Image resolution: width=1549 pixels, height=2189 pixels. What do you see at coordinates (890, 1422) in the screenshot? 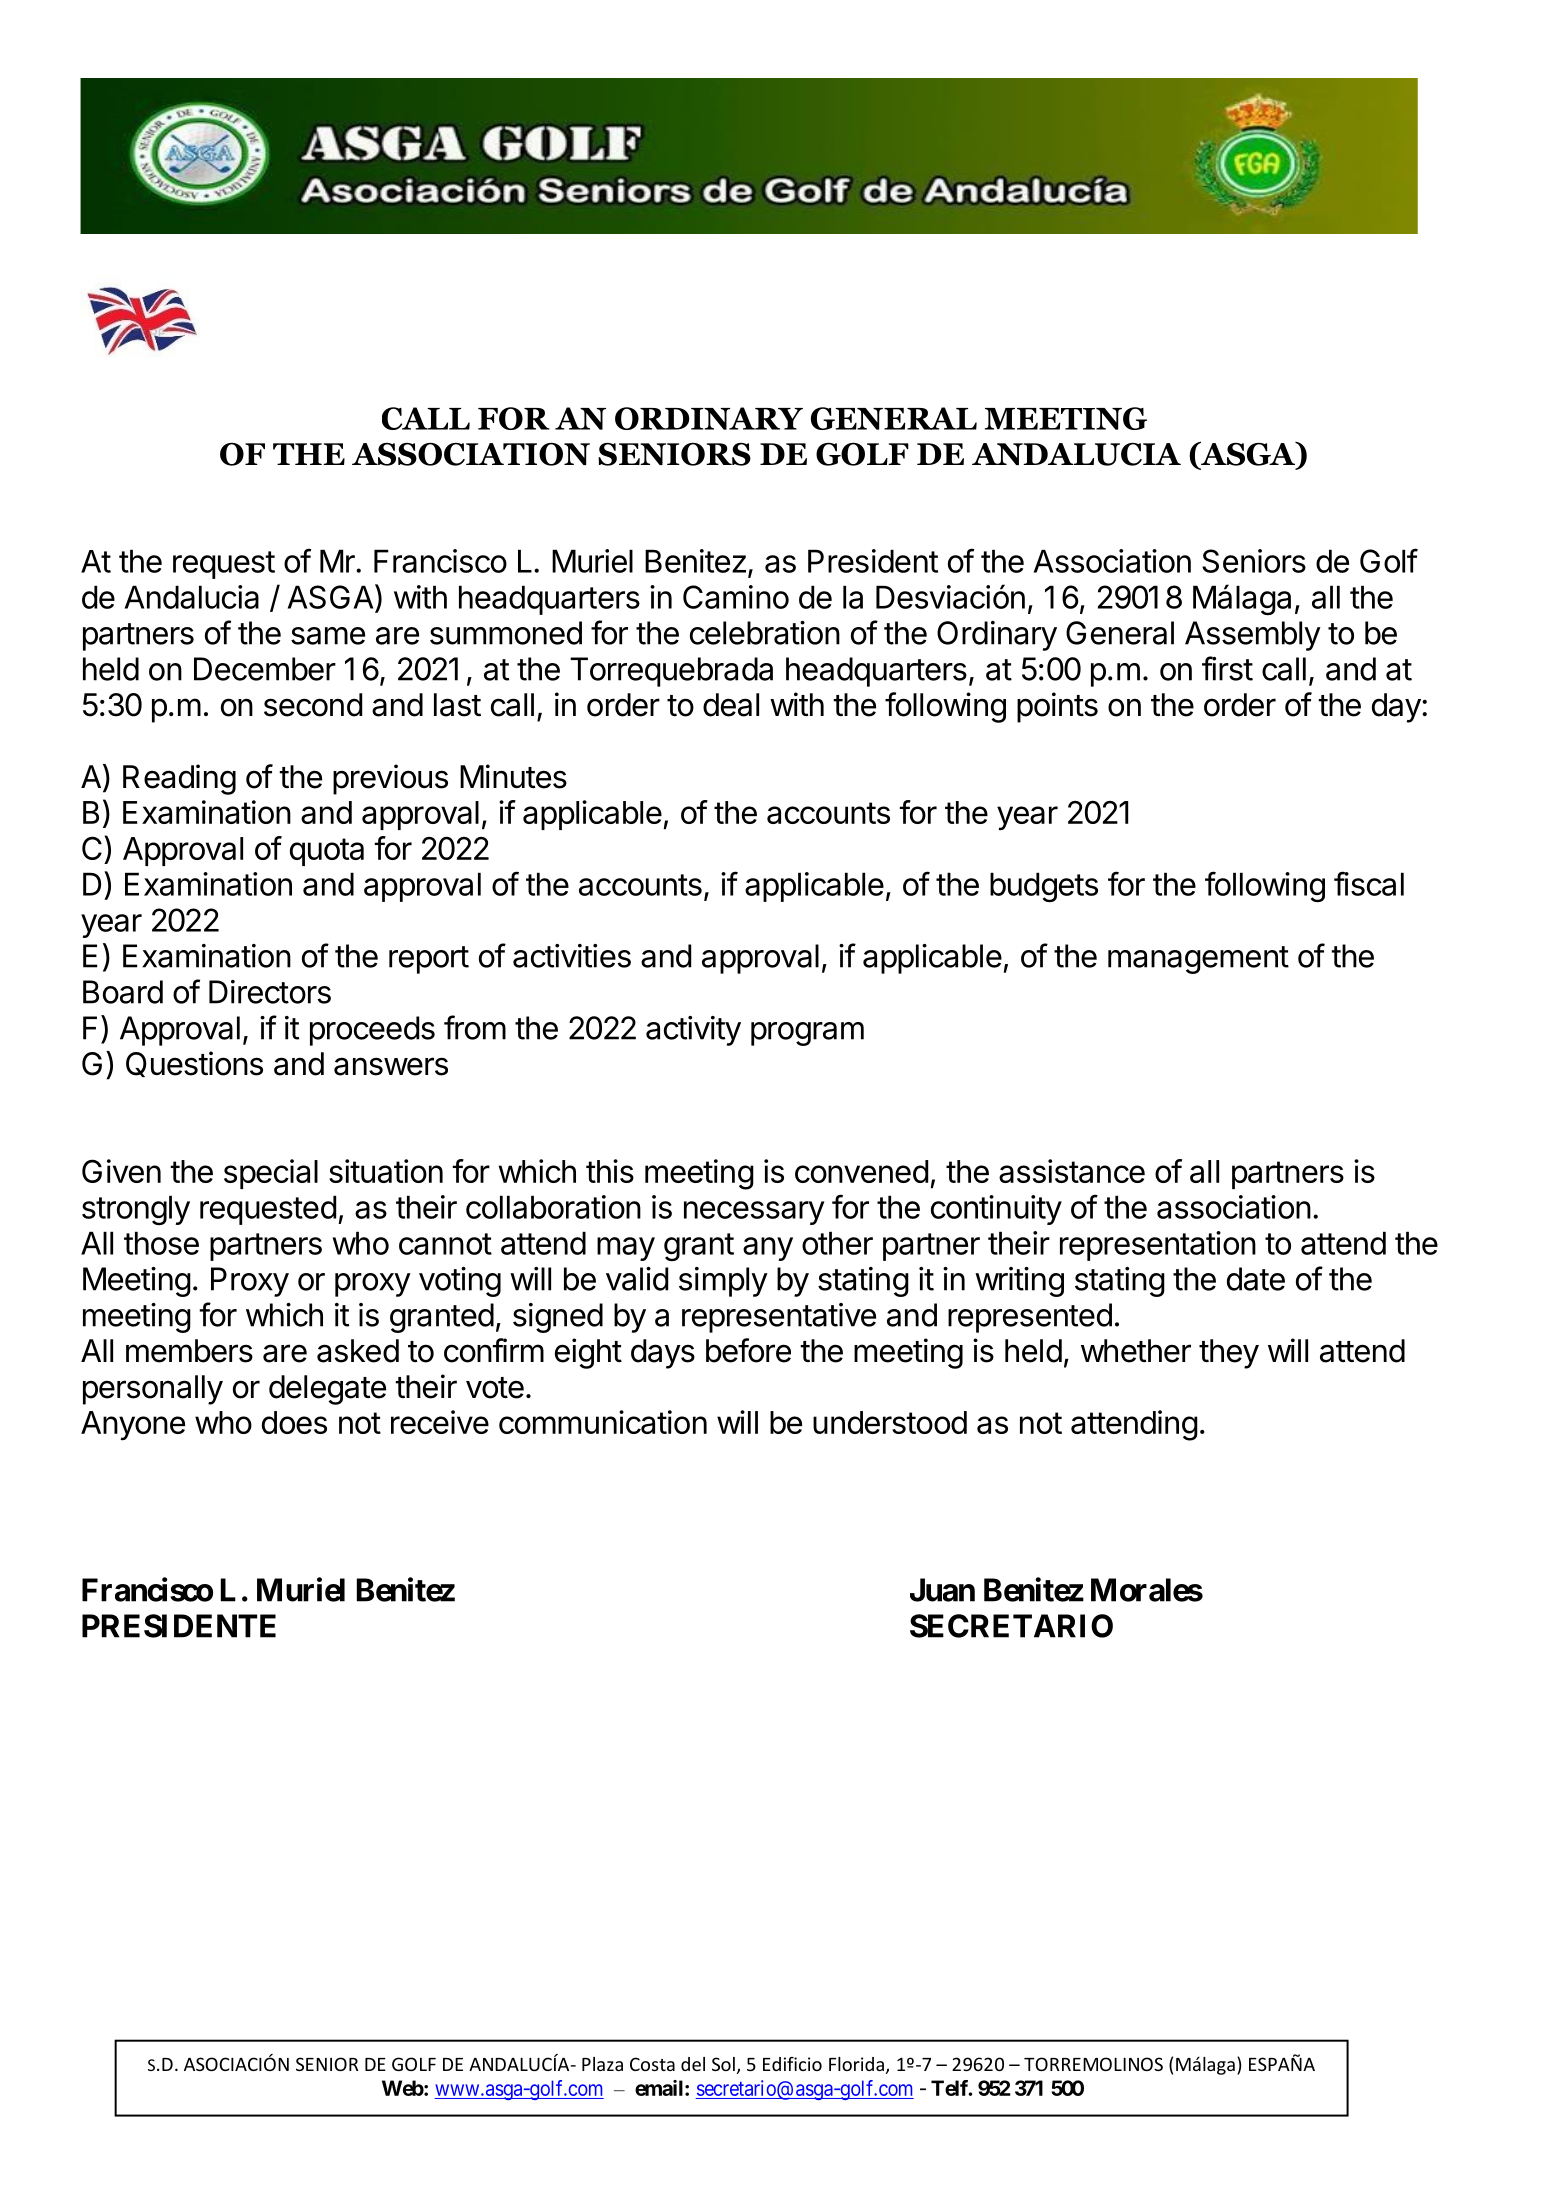
I see `understood` at bounding box center [890, 1422].
